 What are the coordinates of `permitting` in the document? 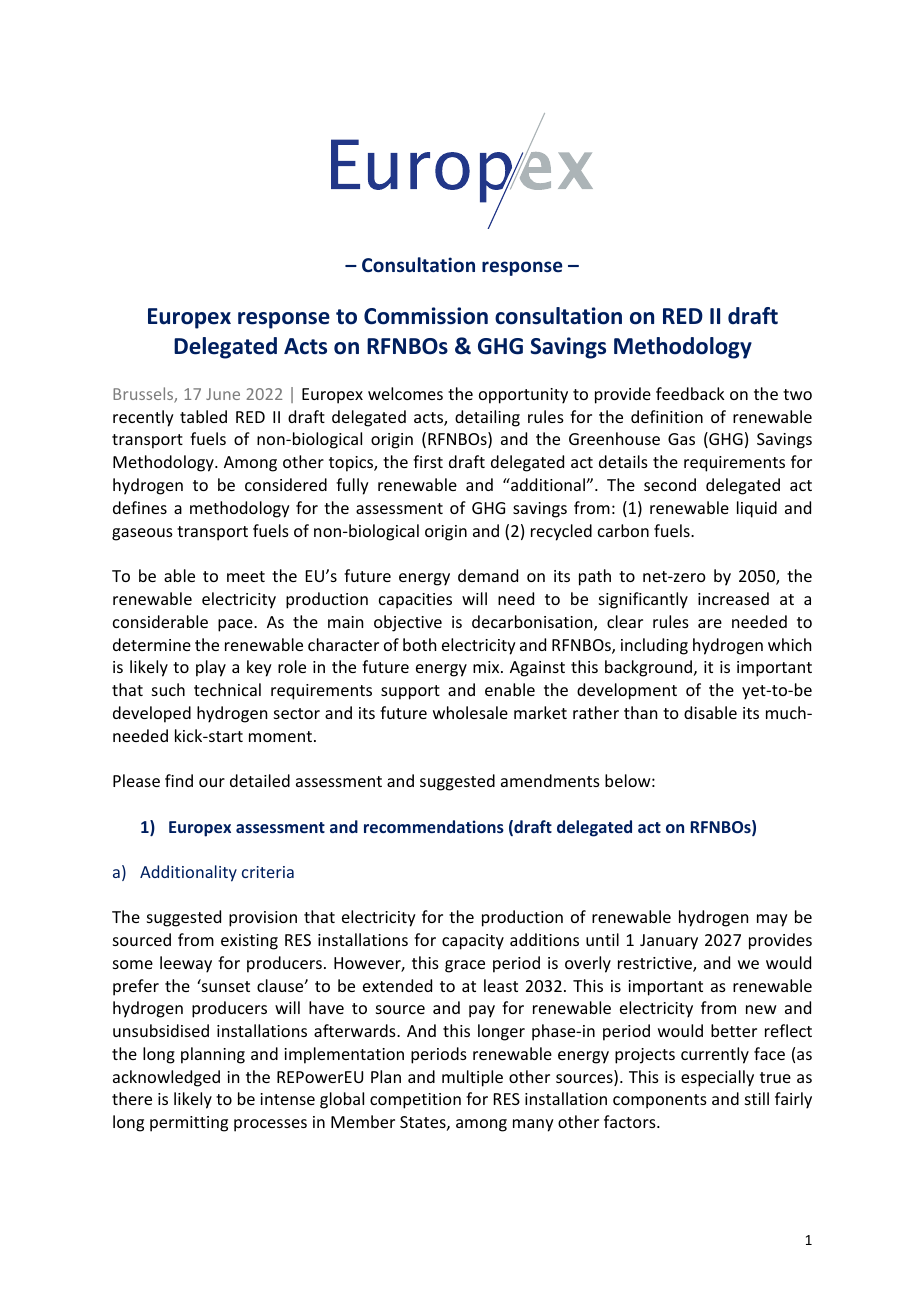 It's located at (189, 1124).
